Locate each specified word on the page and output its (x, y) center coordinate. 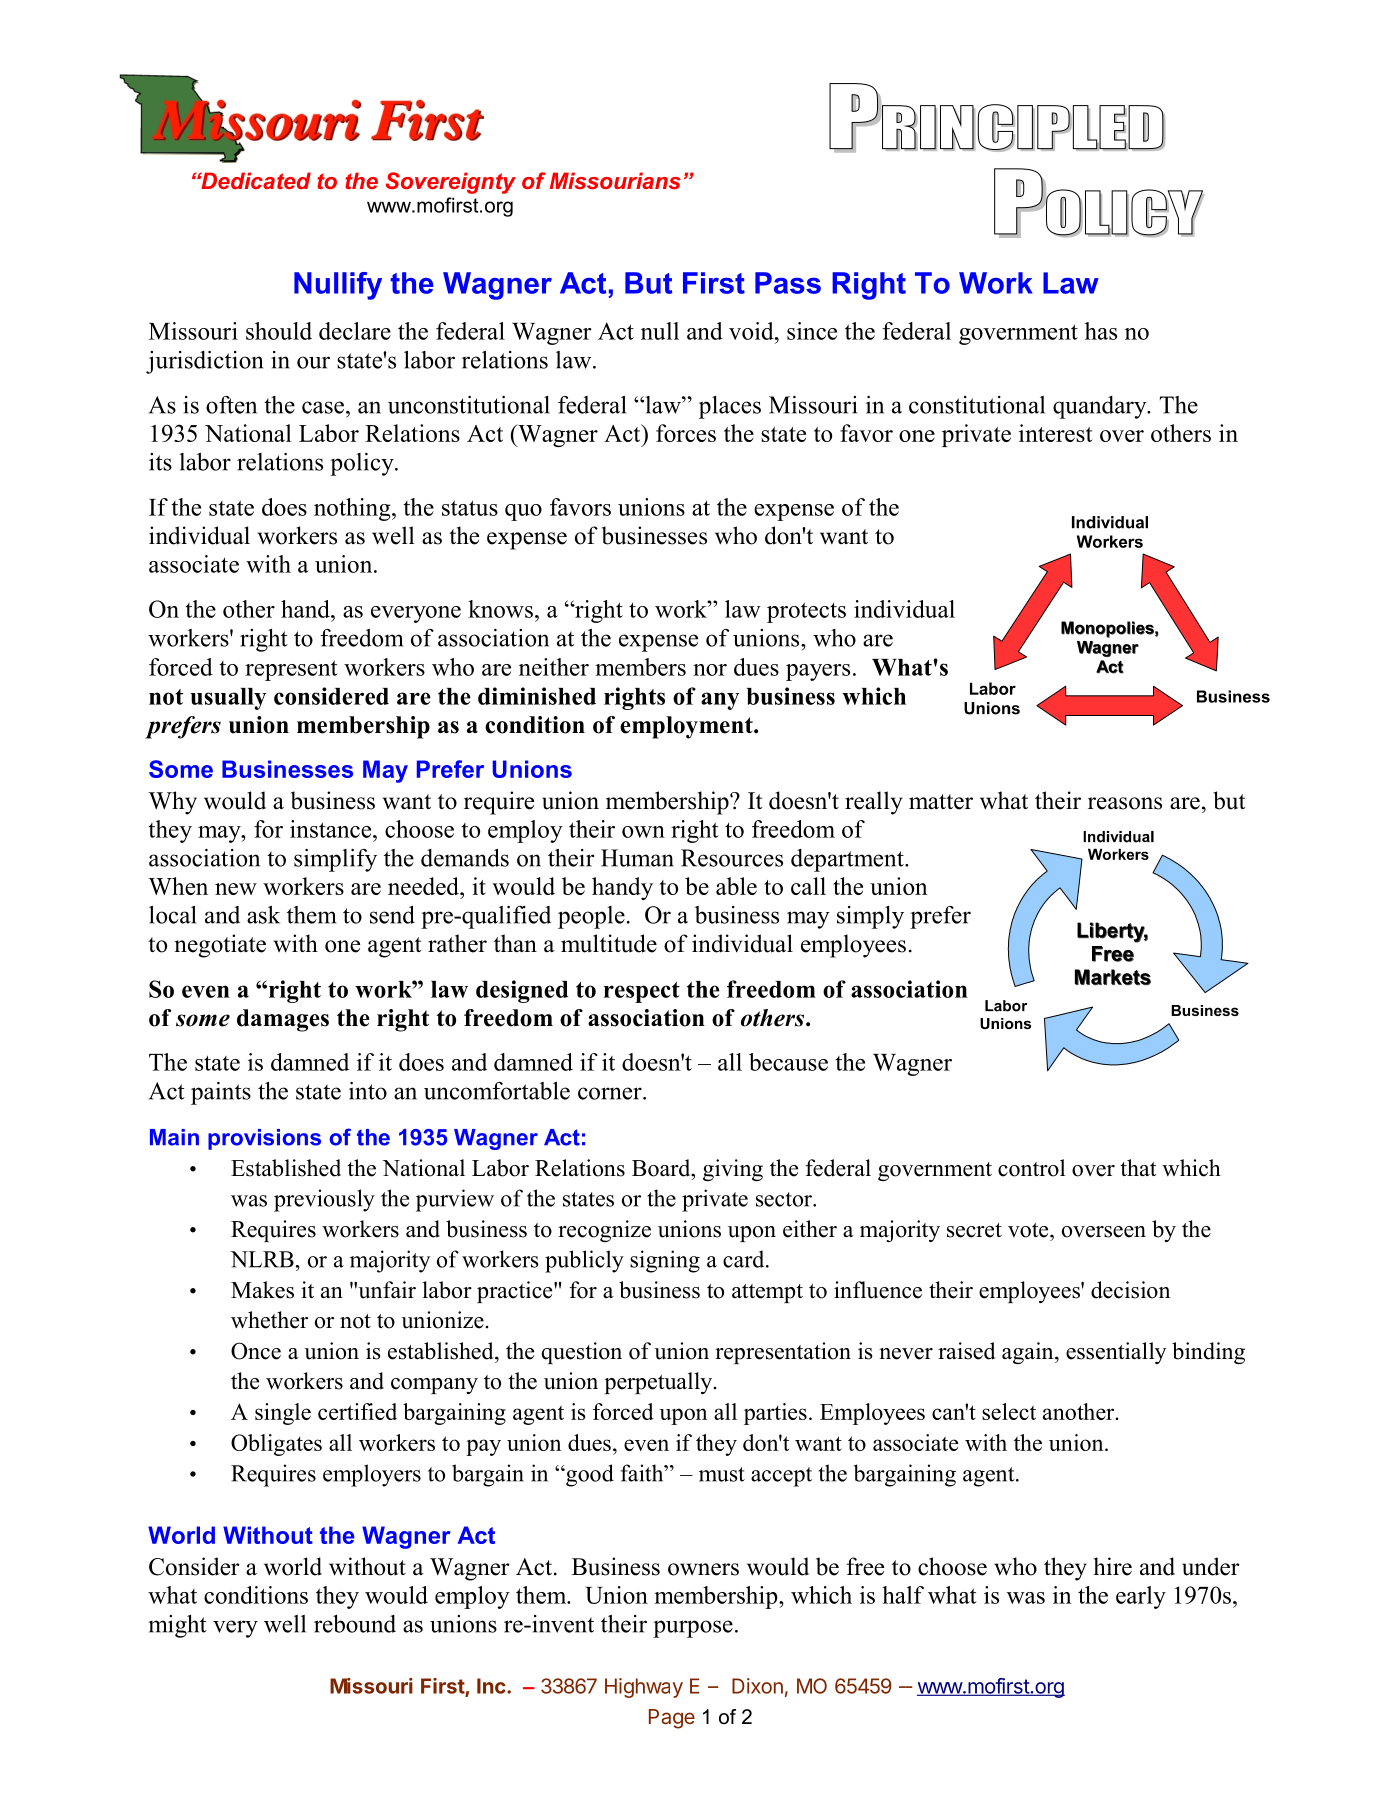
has (1101, 331)
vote (1029, 1230)
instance (332, 829)
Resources (732, 858)
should (279, 331)
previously (324, 1200)
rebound (355, 1624)
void (752, 331)
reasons (1125, 803)
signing (665, 1261)
